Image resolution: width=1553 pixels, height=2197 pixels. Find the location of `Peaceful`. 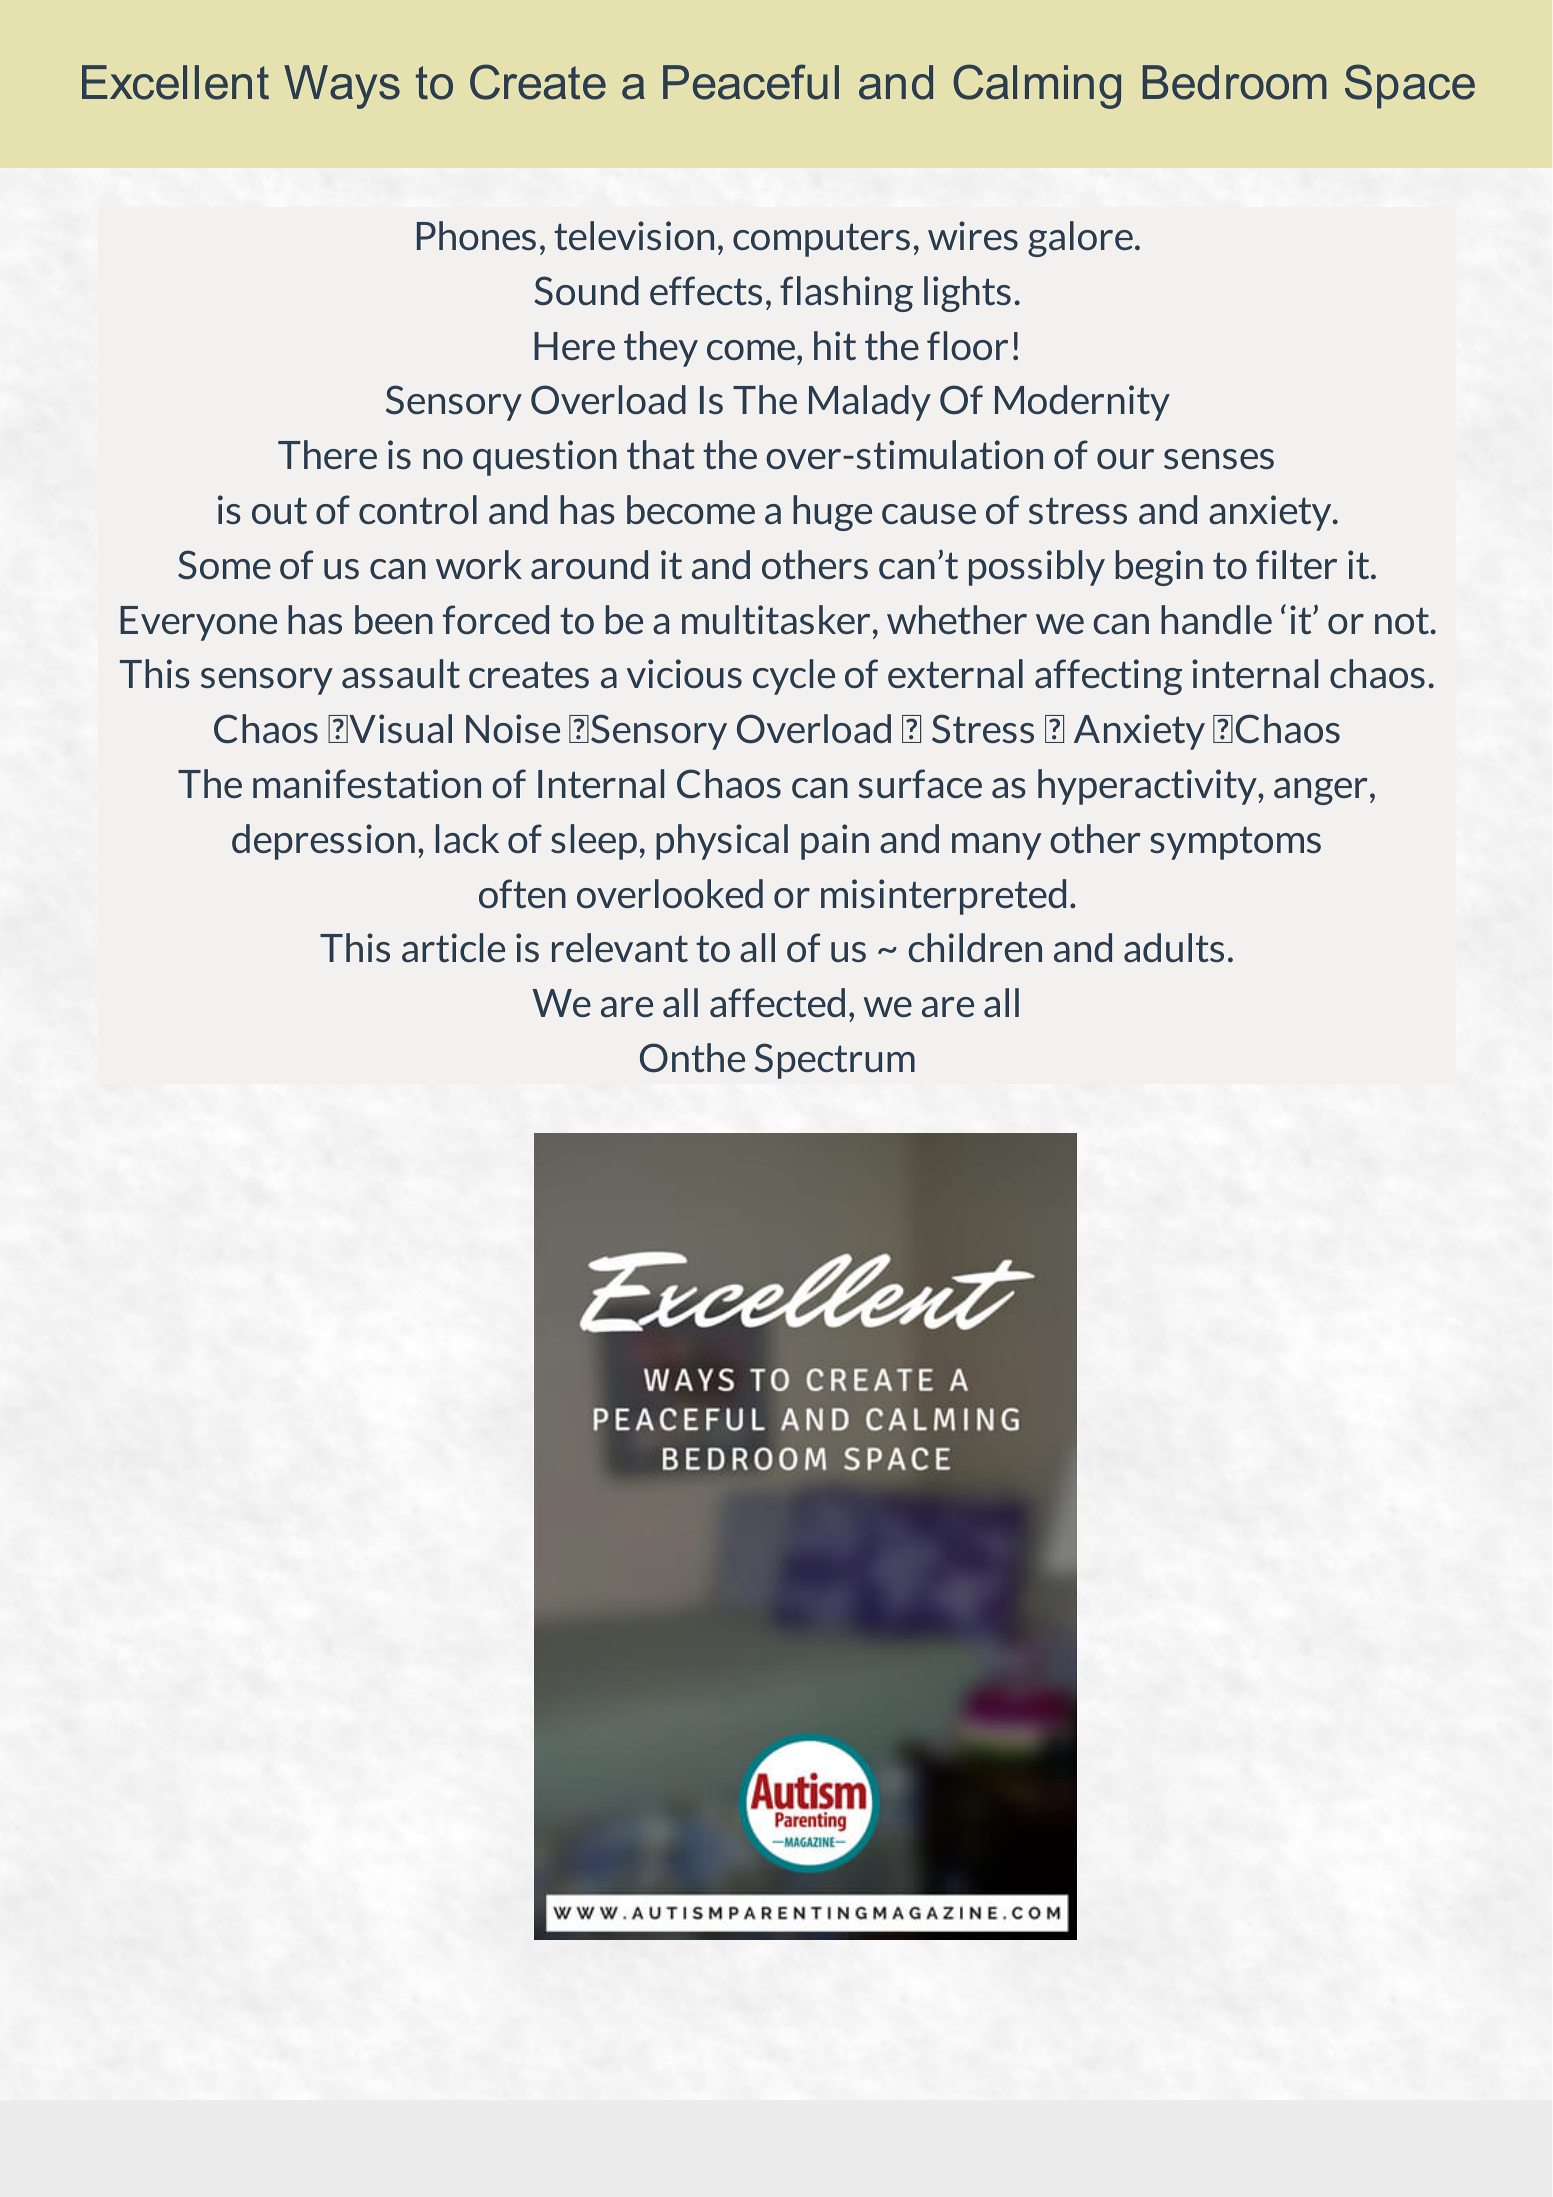

Peaceful is located at coordinates (751, 82).
